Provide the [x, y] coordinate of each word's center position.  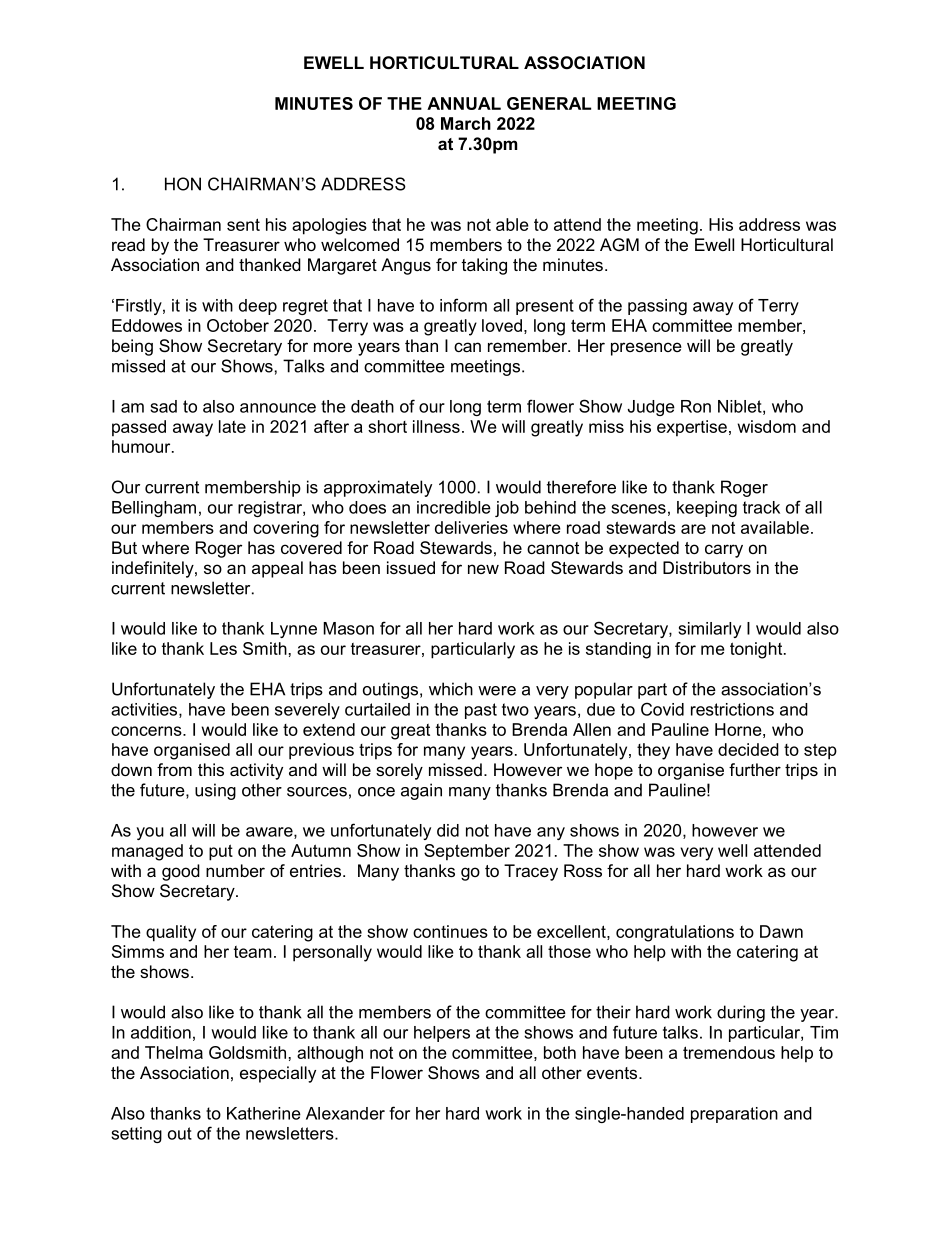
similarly [709, 630]
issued [411, 567]
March [466, 123]
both [560, 1052]
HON [183, 184]
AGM [619, 244]
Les [223, 648]
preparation [734, 1115]
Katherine [264, 1113]
